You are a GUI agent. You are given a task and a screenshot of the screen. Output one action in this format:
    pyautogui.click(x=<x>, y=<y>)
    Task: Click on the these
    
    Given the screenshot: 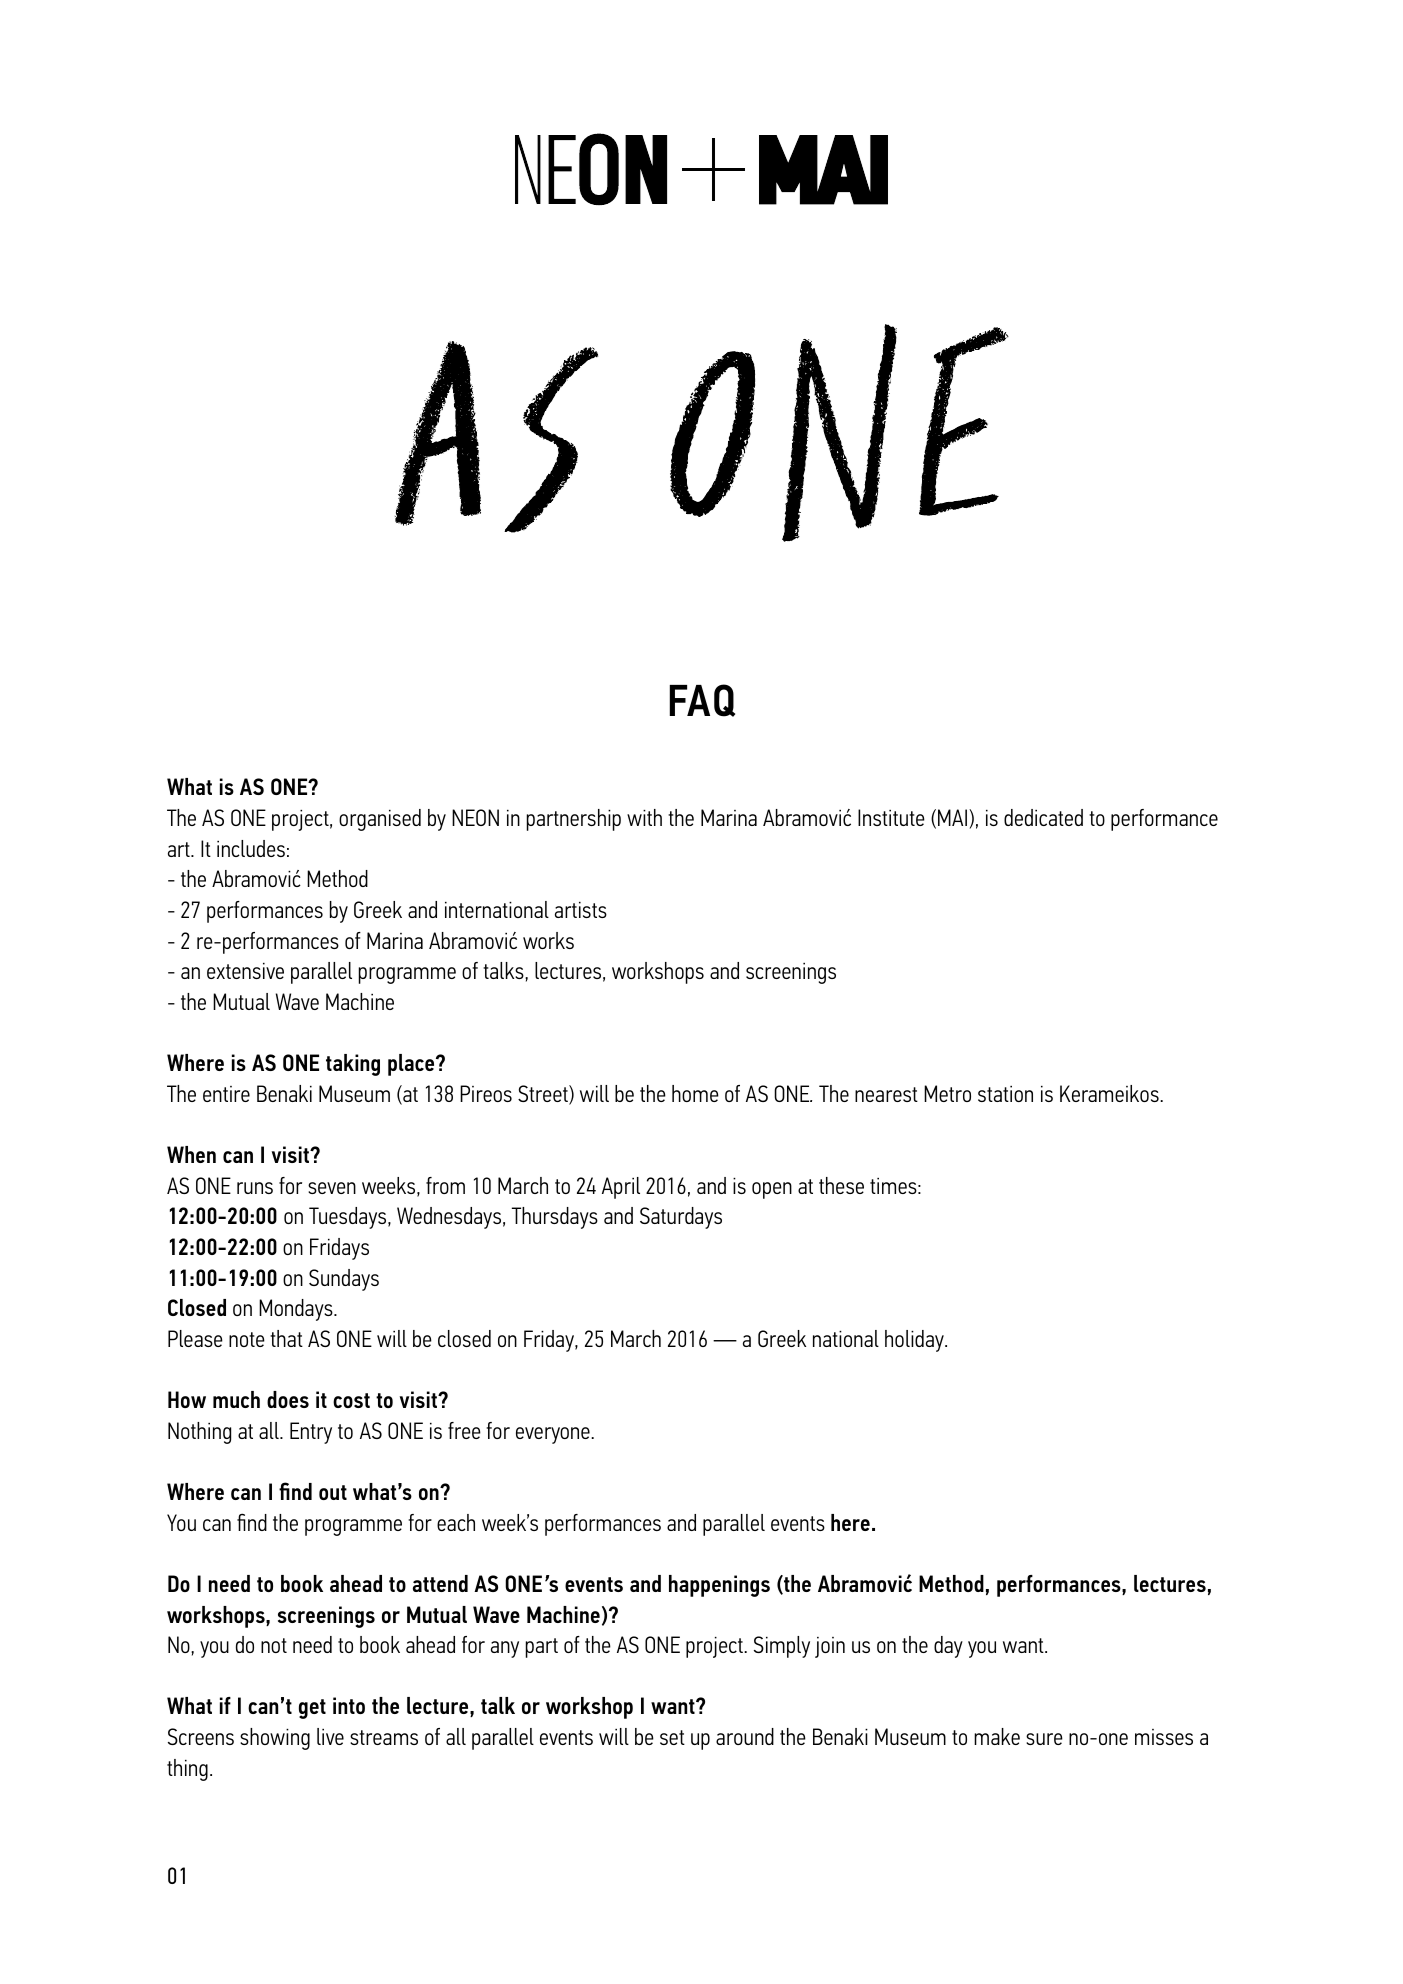 What is the action you would take?
    pyautogui.click(x=841, y=1185)
